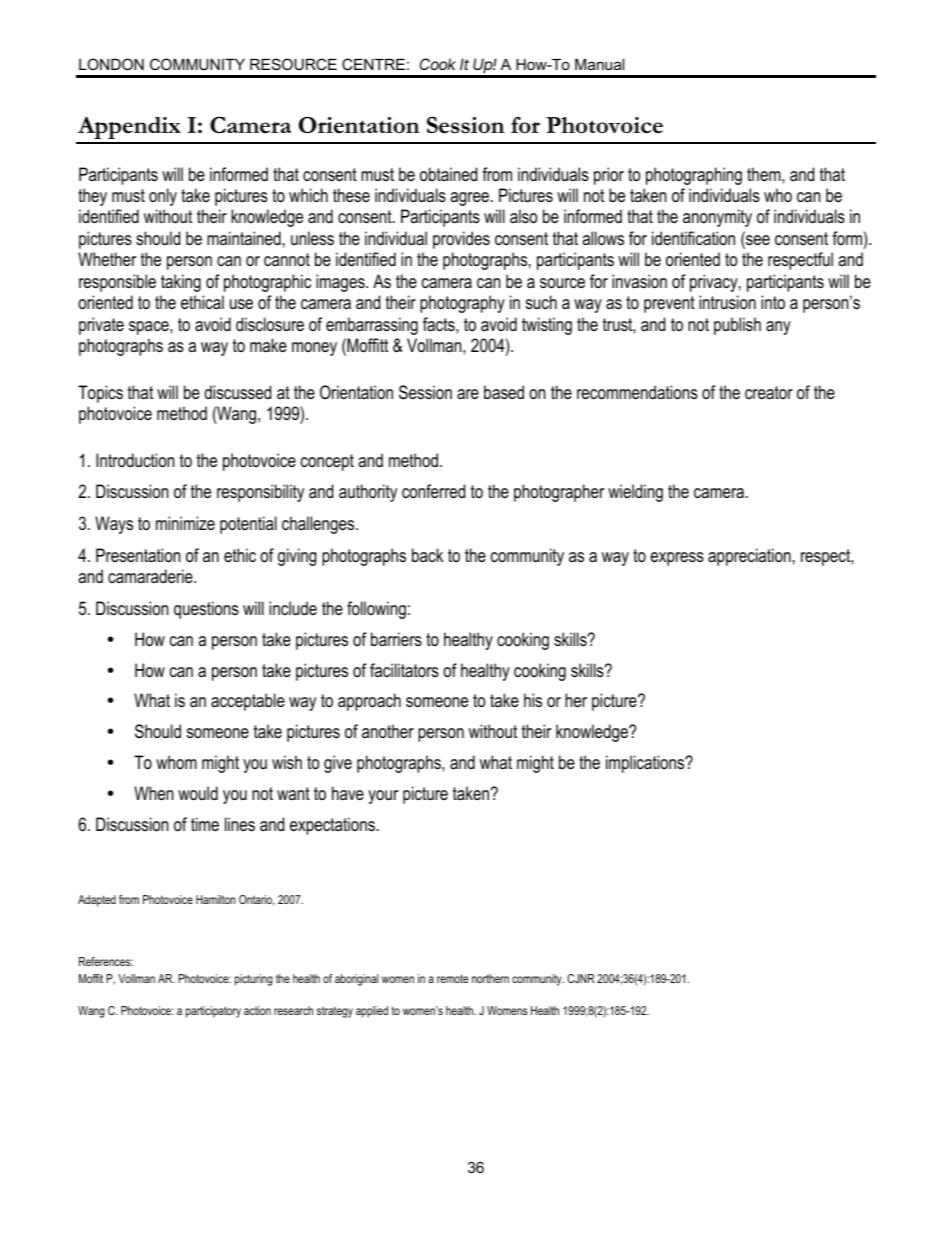 The height and width of the screenshot is (1233, 952). Describe the element at coordinates (448, 174) in the screenshot. I see `obtained` at that location.
